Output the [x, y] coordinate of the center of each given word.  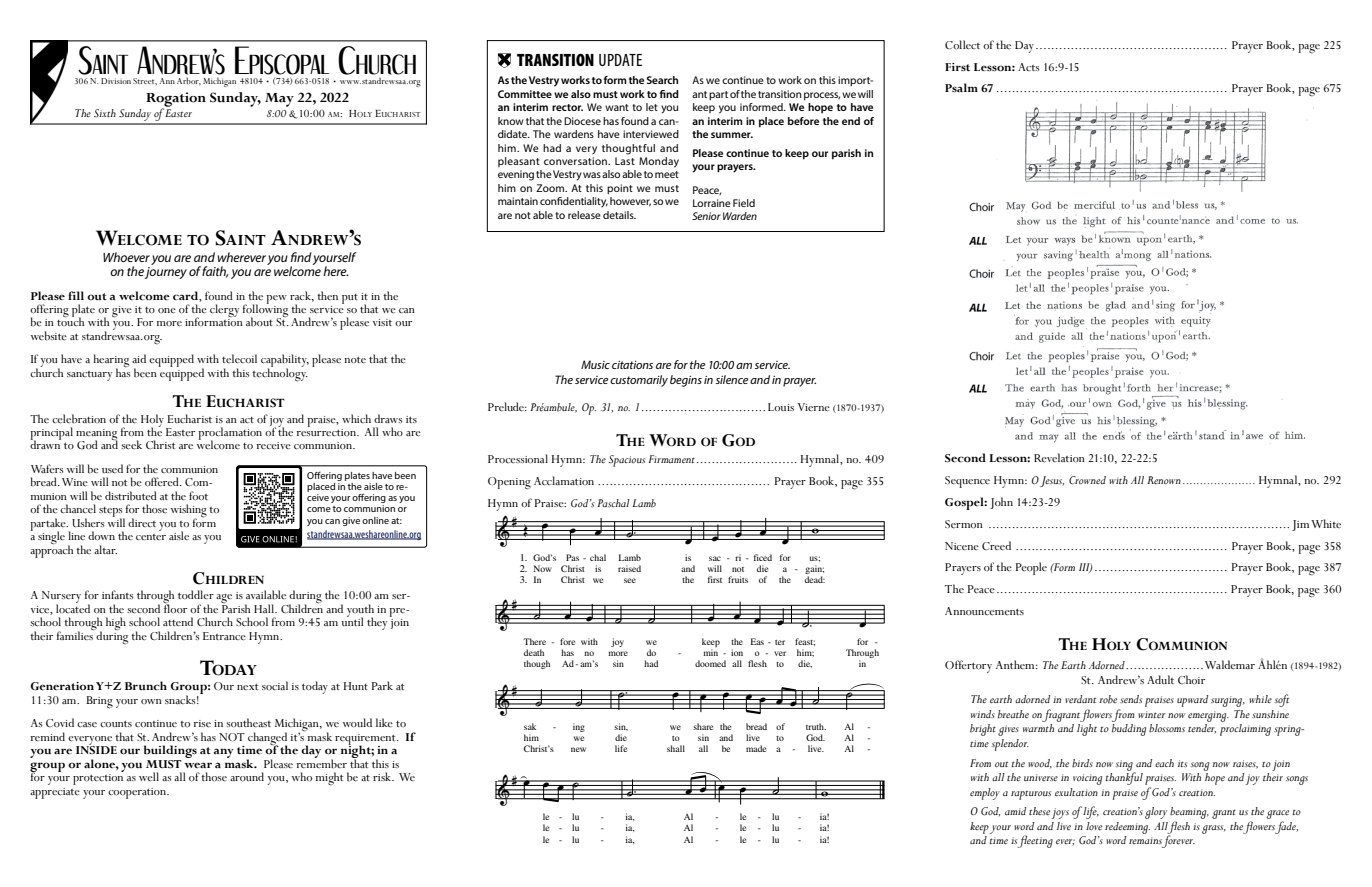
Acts [1029, 67]
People [1031, 568]
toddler [196, 594]
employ [985, 794]
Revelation [1059, 457]
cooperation [138, 793]
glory [1156, 813]
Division [116, 81]
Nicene [962, 546]
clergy [224, 312]
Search [662, 80]
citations [632, 365]
